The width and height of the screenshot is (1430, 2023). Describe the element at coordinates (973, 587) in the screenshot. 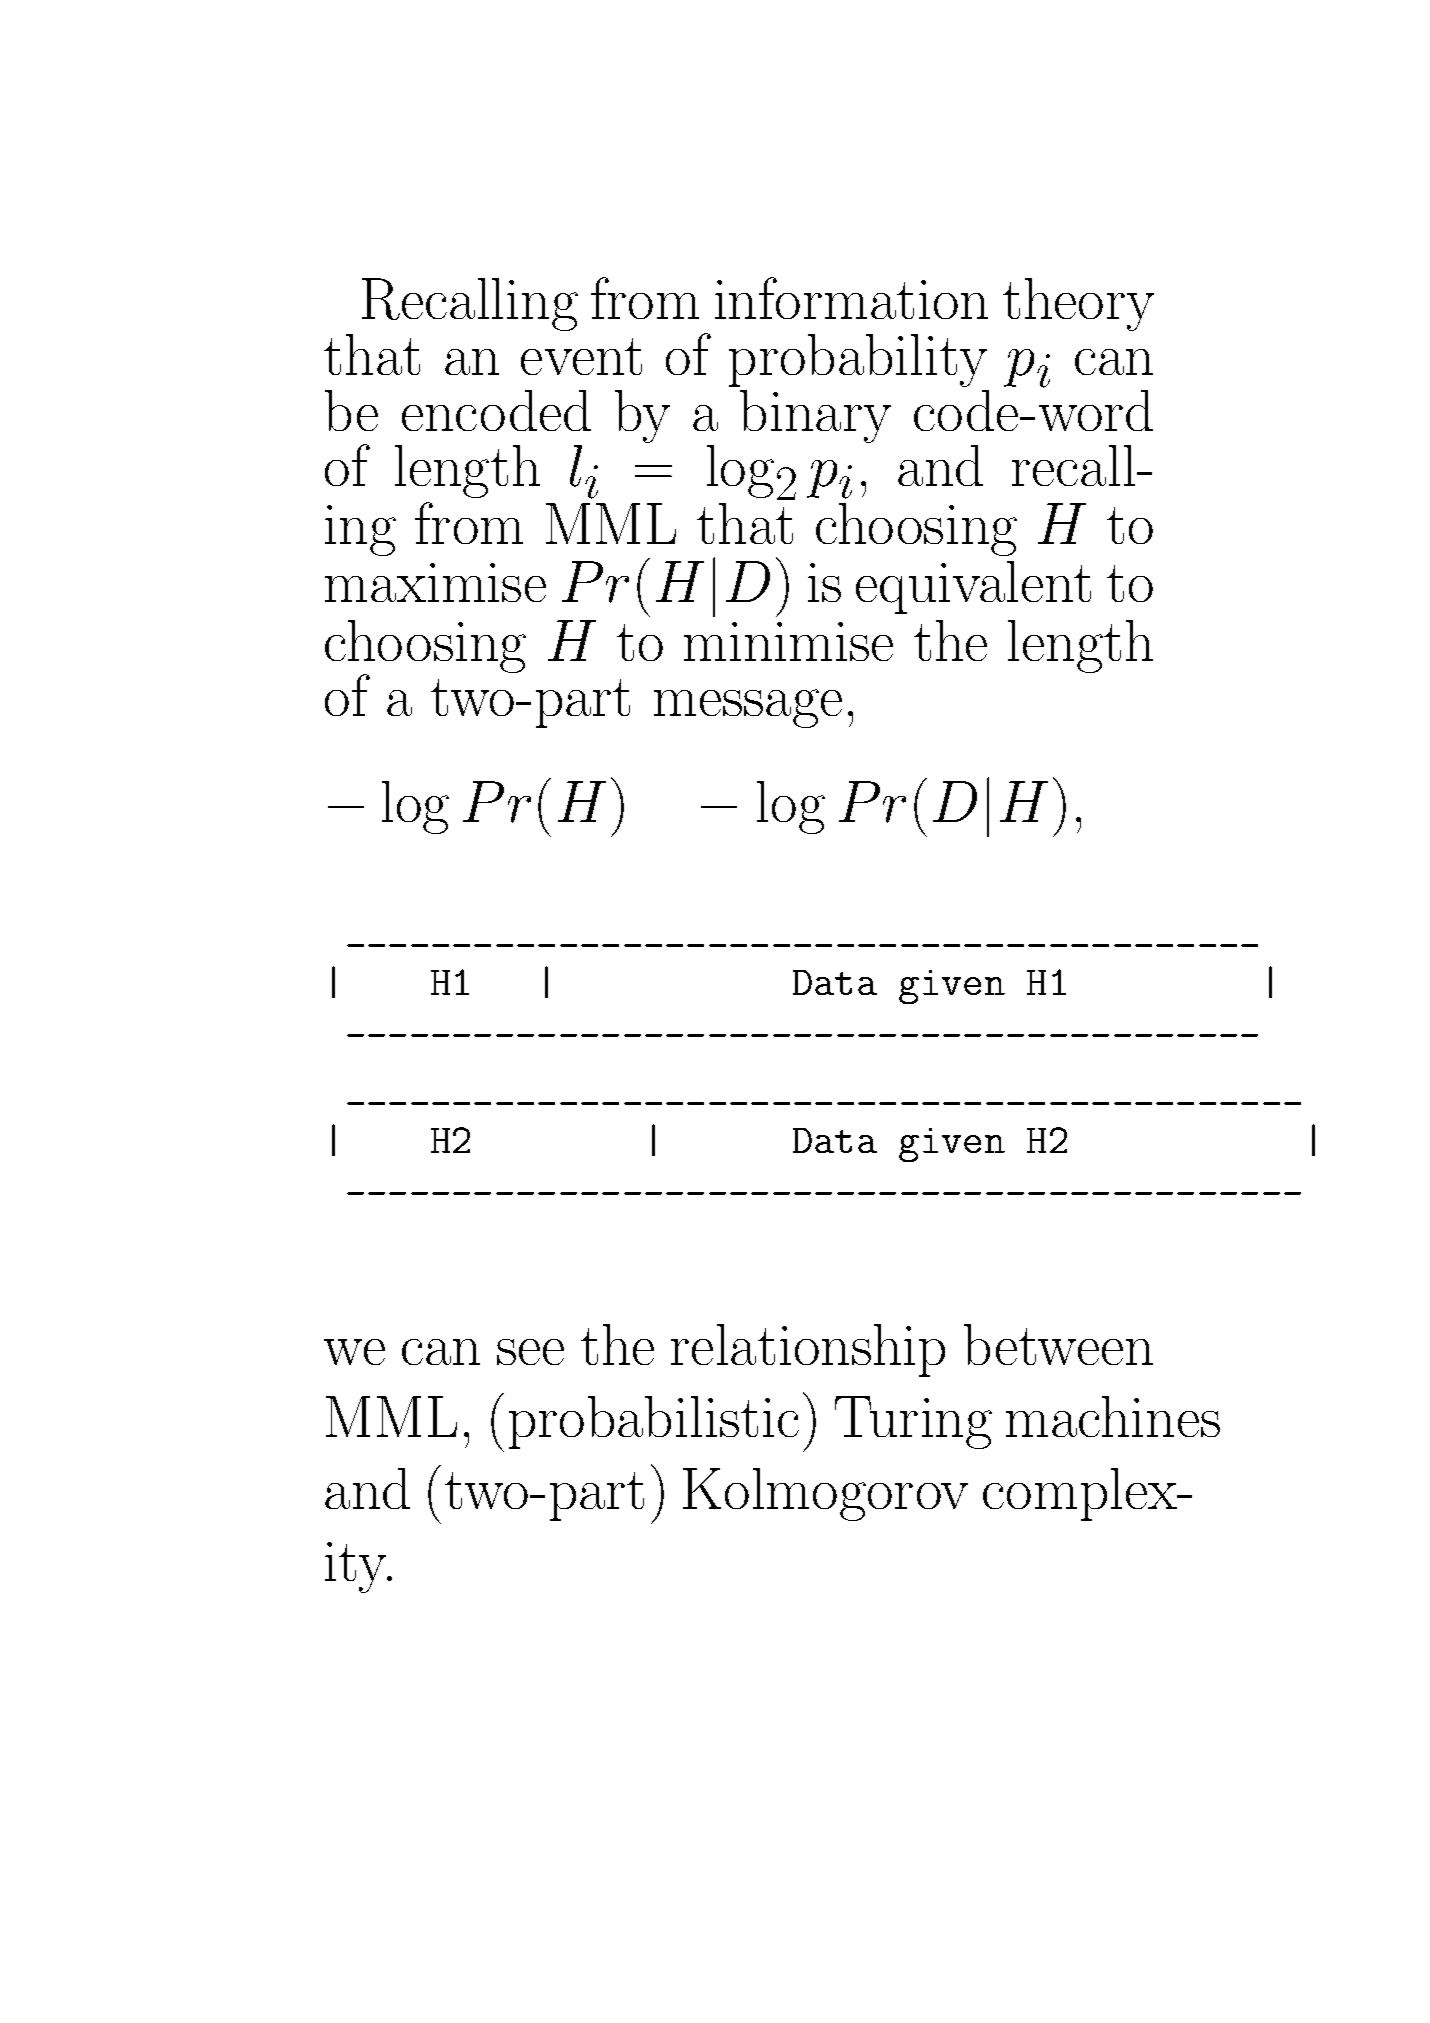

I see `equivalent` at that location.
